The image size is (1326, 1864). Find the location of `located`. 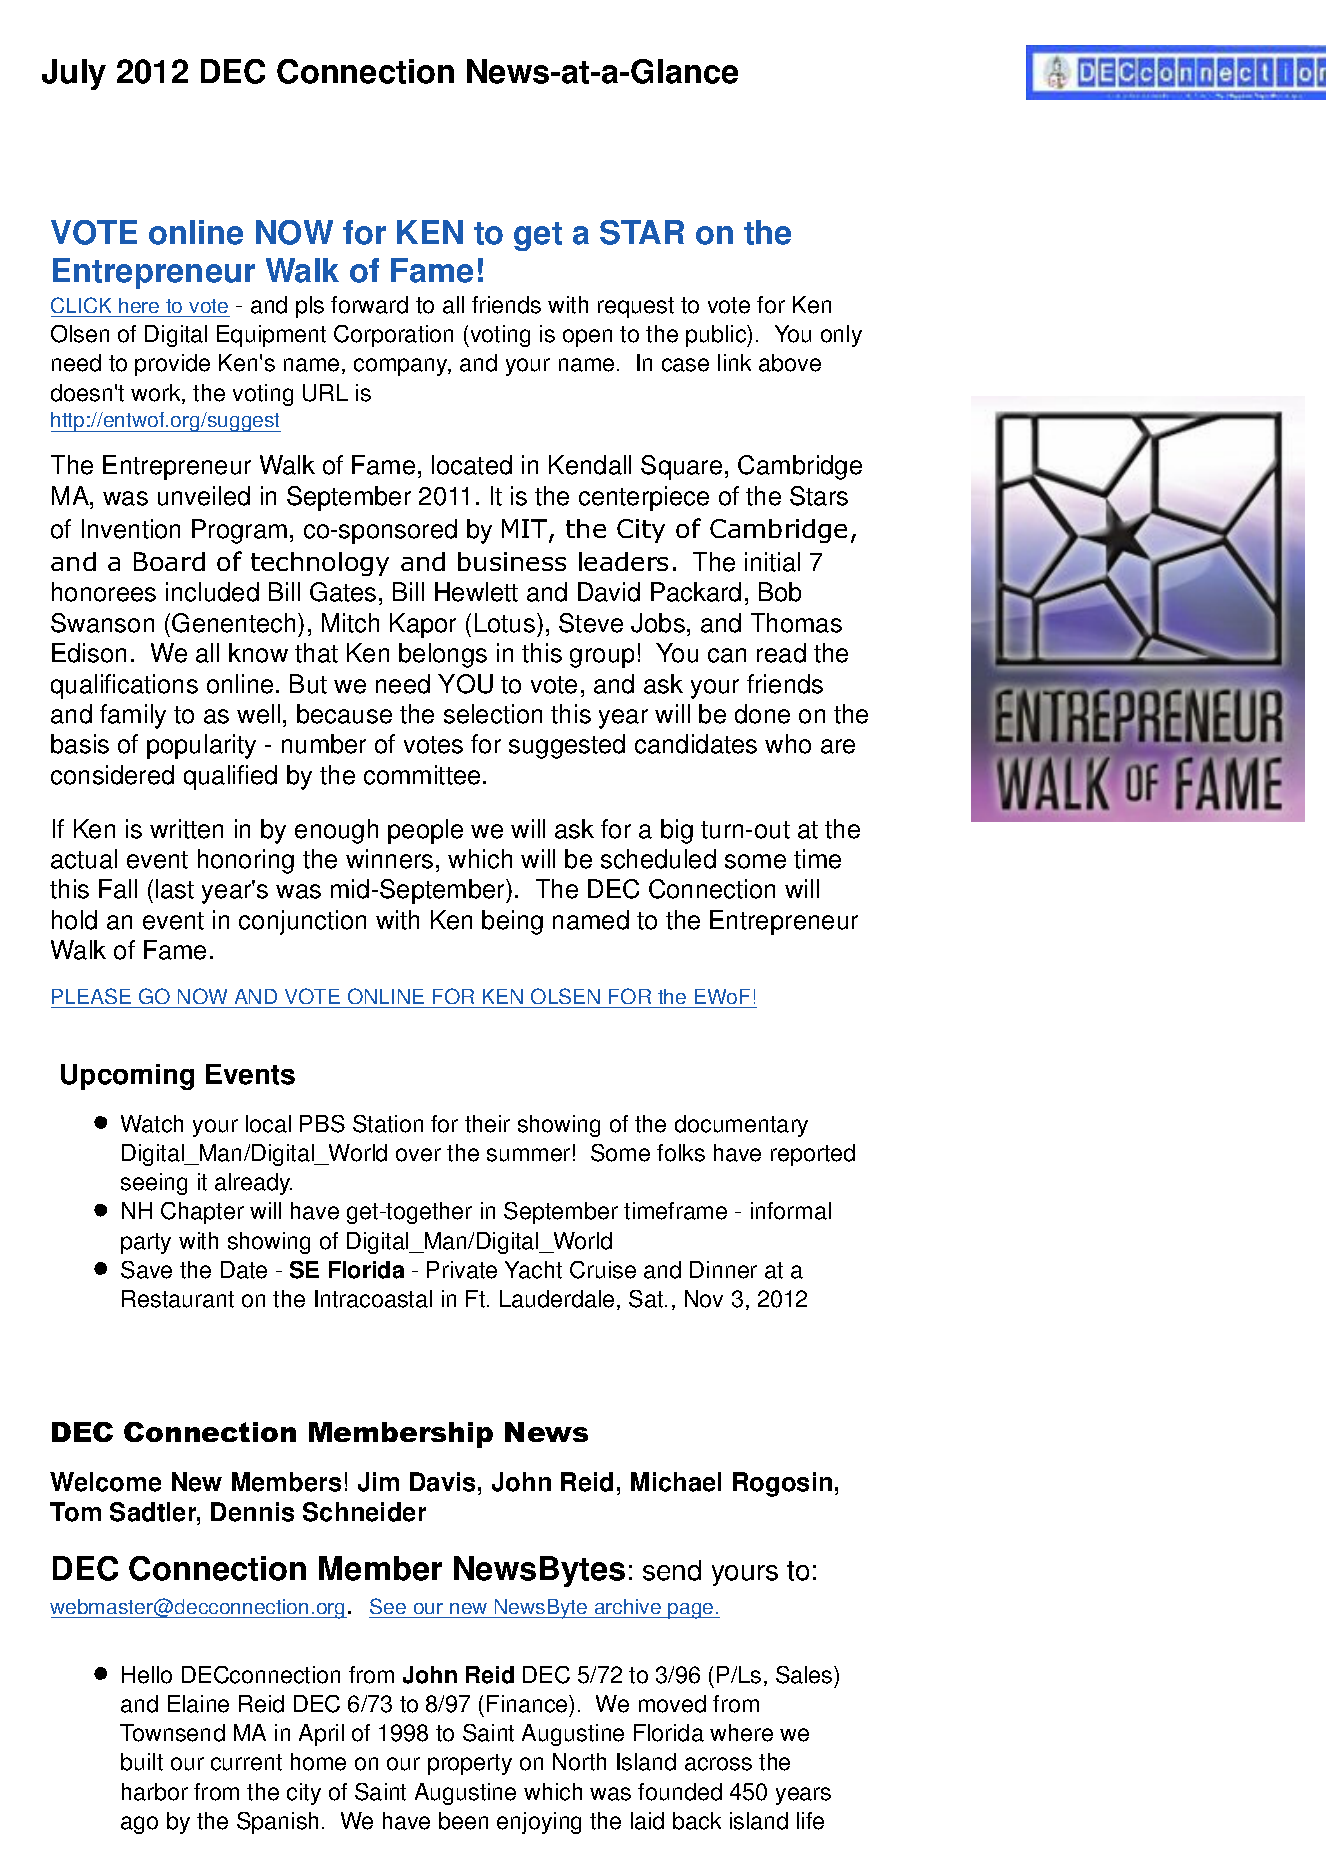

located is located at coordinates (472, 465).
